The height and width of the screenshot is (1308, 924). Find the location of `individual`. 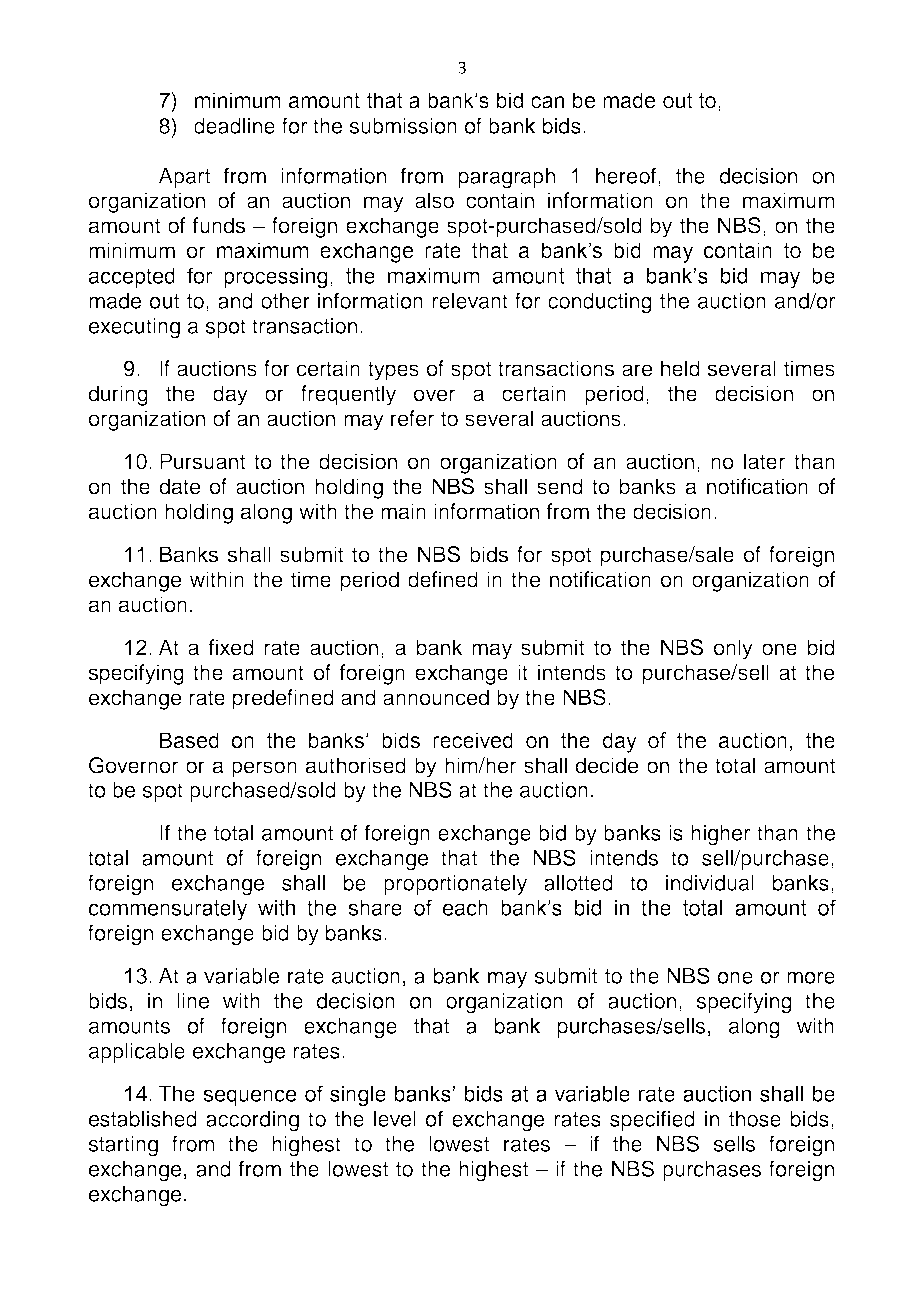

individual is located at coordinates (710, 883).
